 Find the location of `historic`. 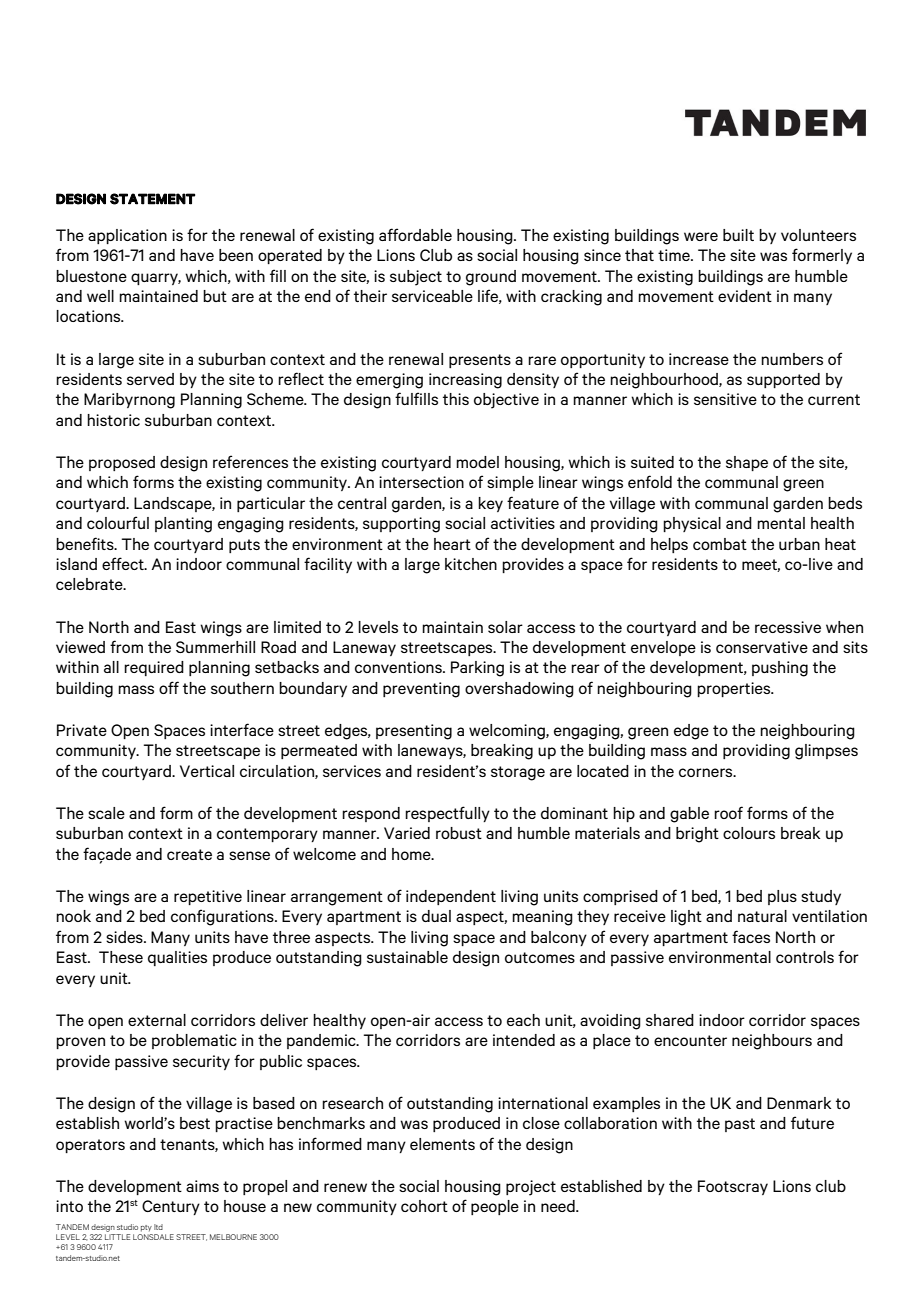

historic is located at coordinates (113, 420).
